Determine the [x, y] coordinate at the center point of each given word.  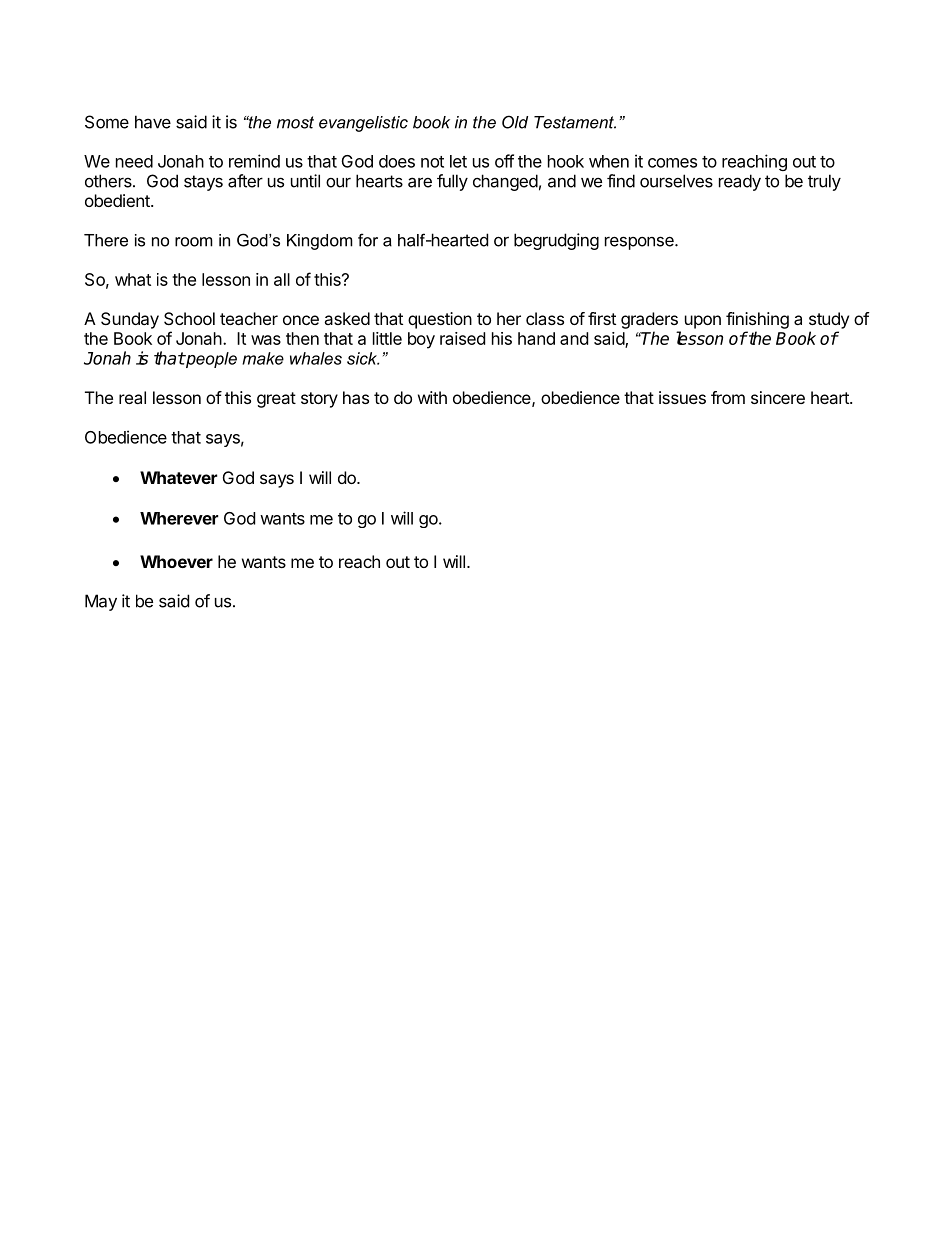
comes [672, 163]
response [640, 243]
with [432, 397]
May [101, 602]
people [210, 360]
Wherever [179, 518]
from [728, 397]
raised [462, 338]
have [153, 122]
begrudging [556, 241]
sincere [778, 397]
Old [515, 122]
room [194, 242]
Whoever [176, 561]
